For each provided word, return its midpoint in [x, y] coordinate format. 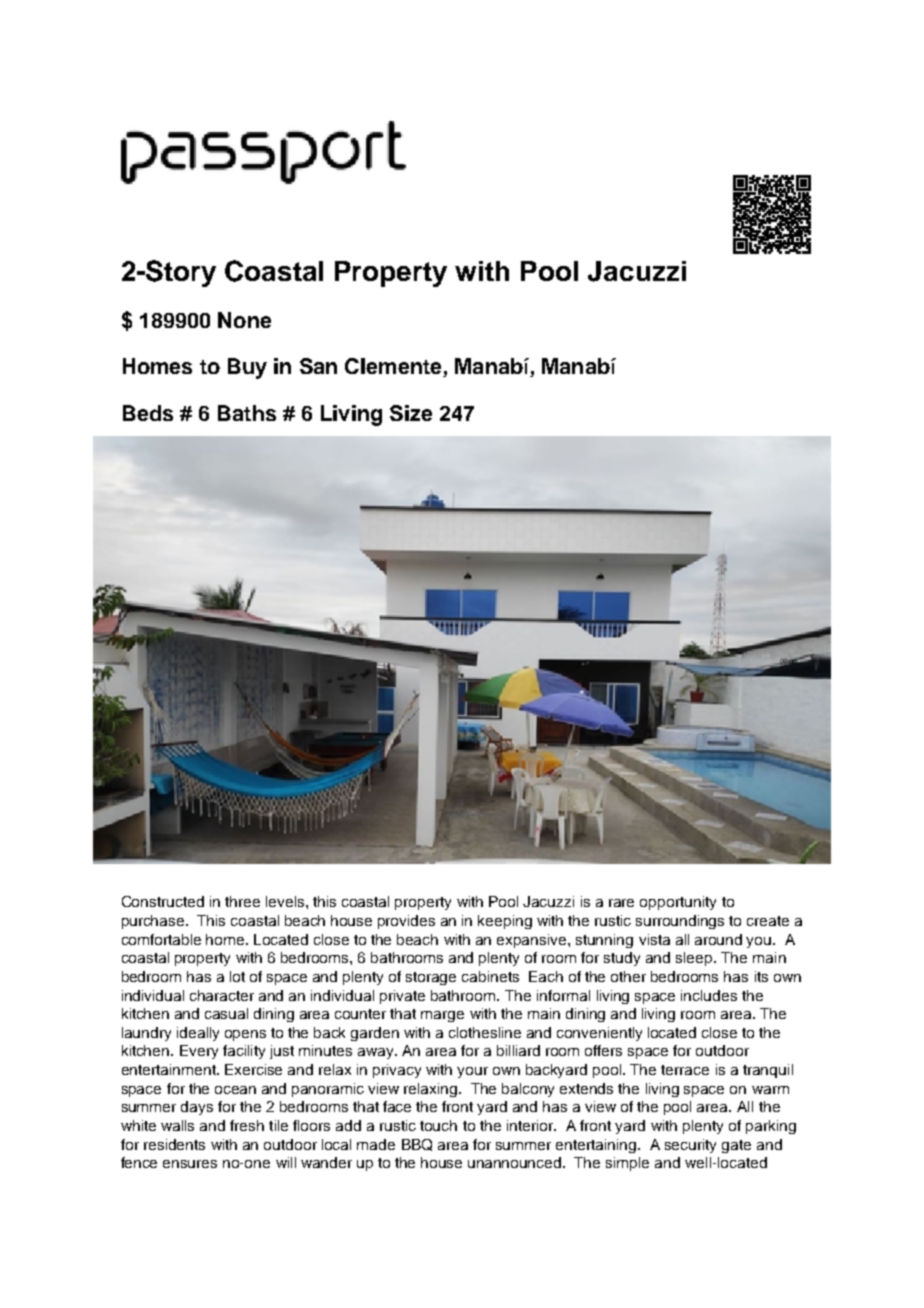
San [318, 366]
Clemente [394, 367]
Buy [247, 368]
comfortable [161, 939]
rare [621, 903]
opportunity [678, 903]
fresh [247, 1125]
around [718, 939]
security [690, 1146]
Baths [247, 413]
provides [406, 922]
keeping [505, 922]
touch [438, 1125]
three [242, 901]
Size [411, 413]
